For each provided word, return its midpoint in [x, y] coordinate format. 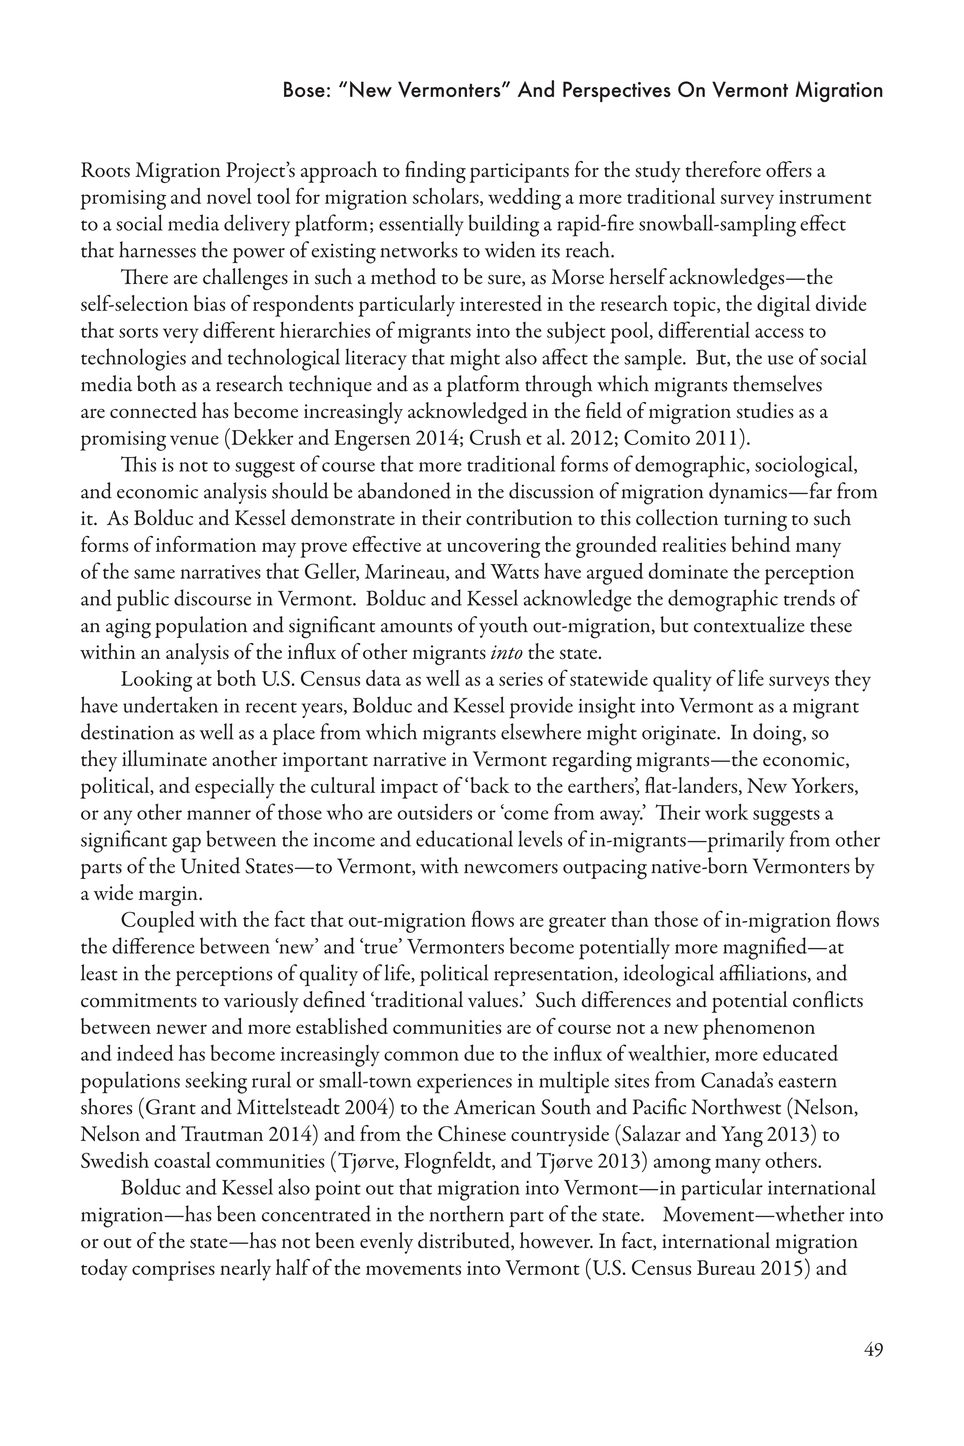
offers [789, 169]
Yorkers [823, 786]
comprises [173, 1271]
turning [755, 521]
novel [229, 196]
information [206, 544]
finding [435, 172]
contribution [519, 517]
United [210, 865]
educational [464, 838]
